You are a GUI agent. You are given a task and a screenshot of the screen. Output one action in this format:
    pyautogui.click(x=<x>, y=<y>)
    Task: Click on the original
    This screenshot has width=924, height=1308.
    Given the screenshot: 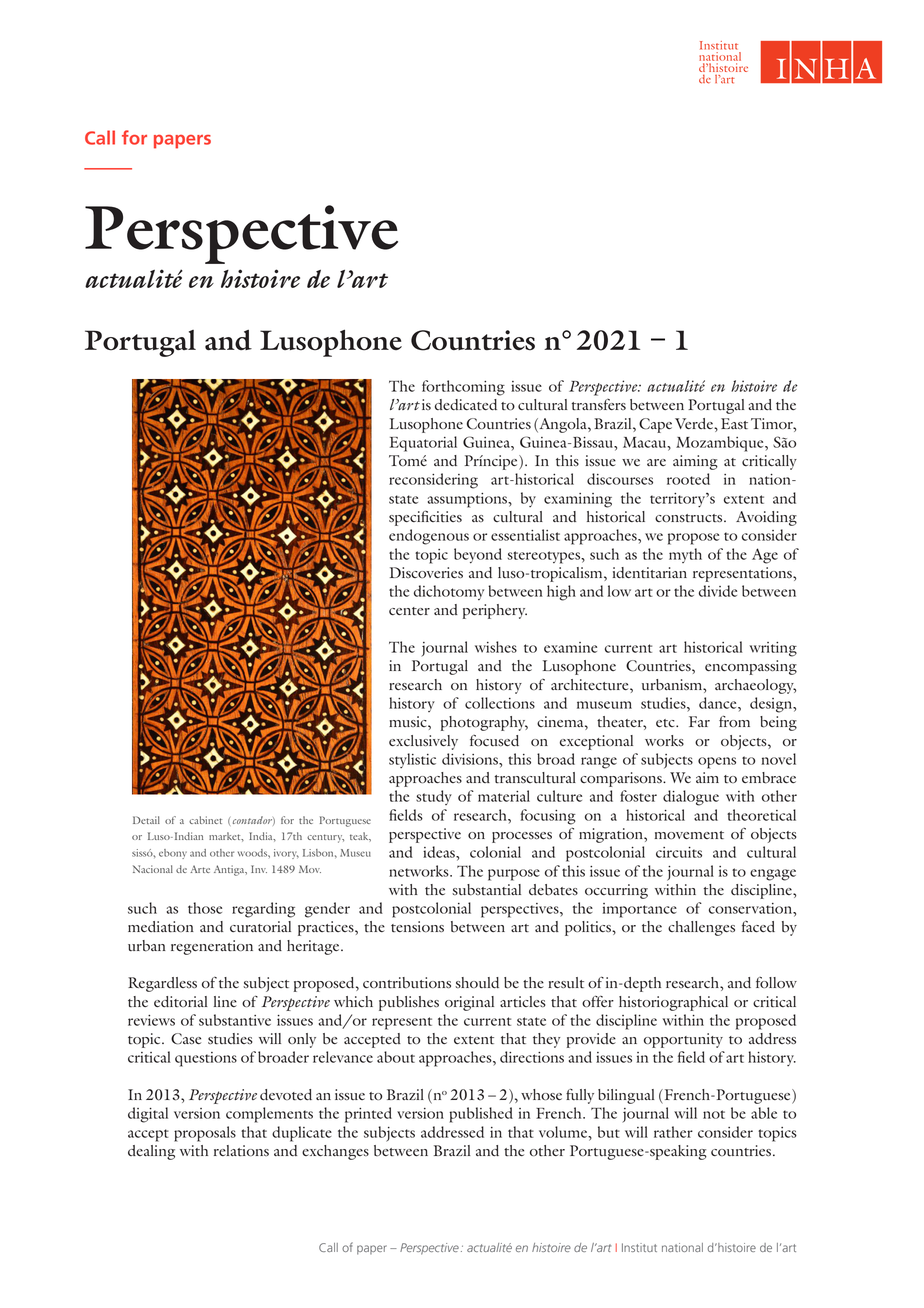 What is the action you would take?
    pyautogui.click(x=469, y=1003)
